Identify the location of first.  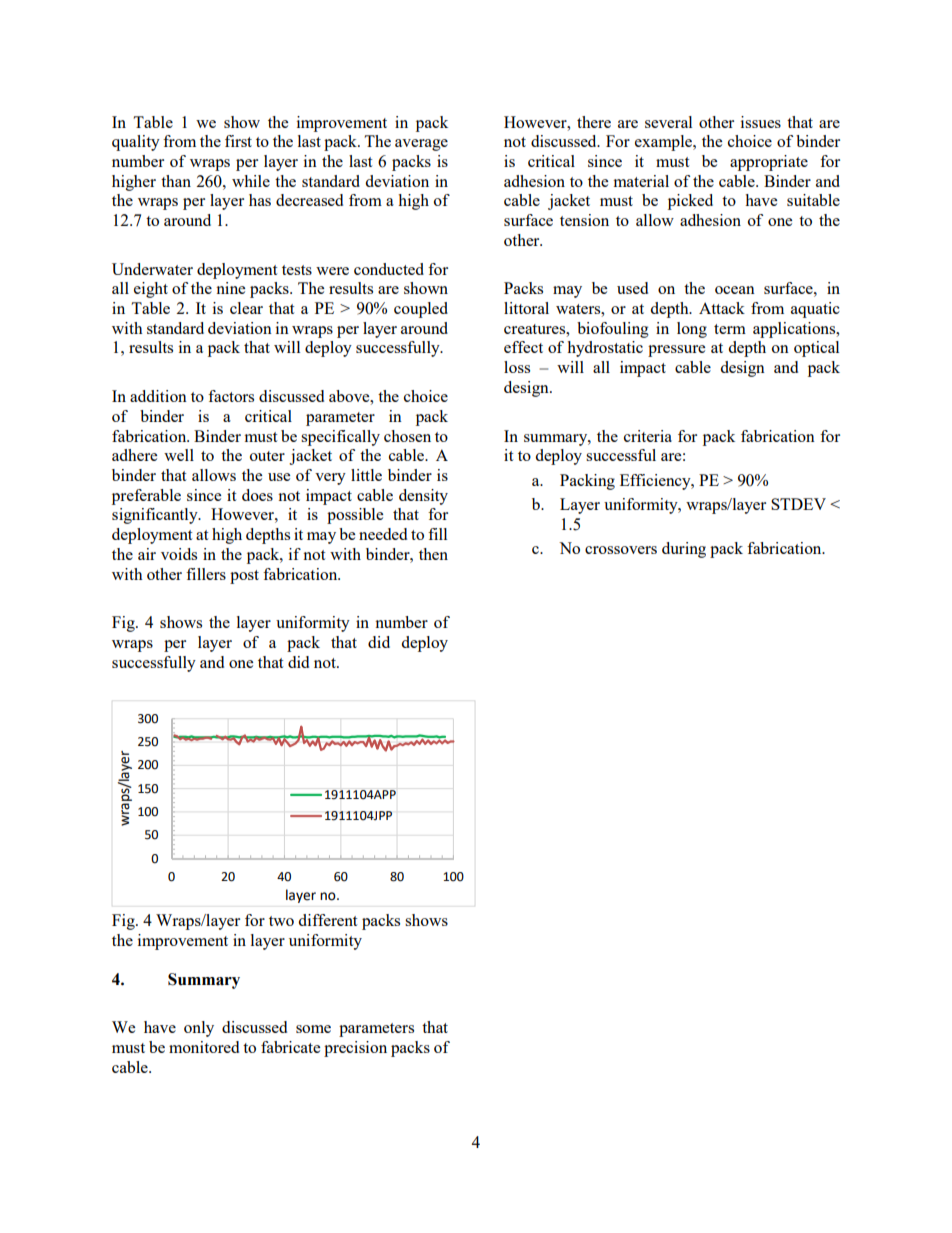
(238, 141).
